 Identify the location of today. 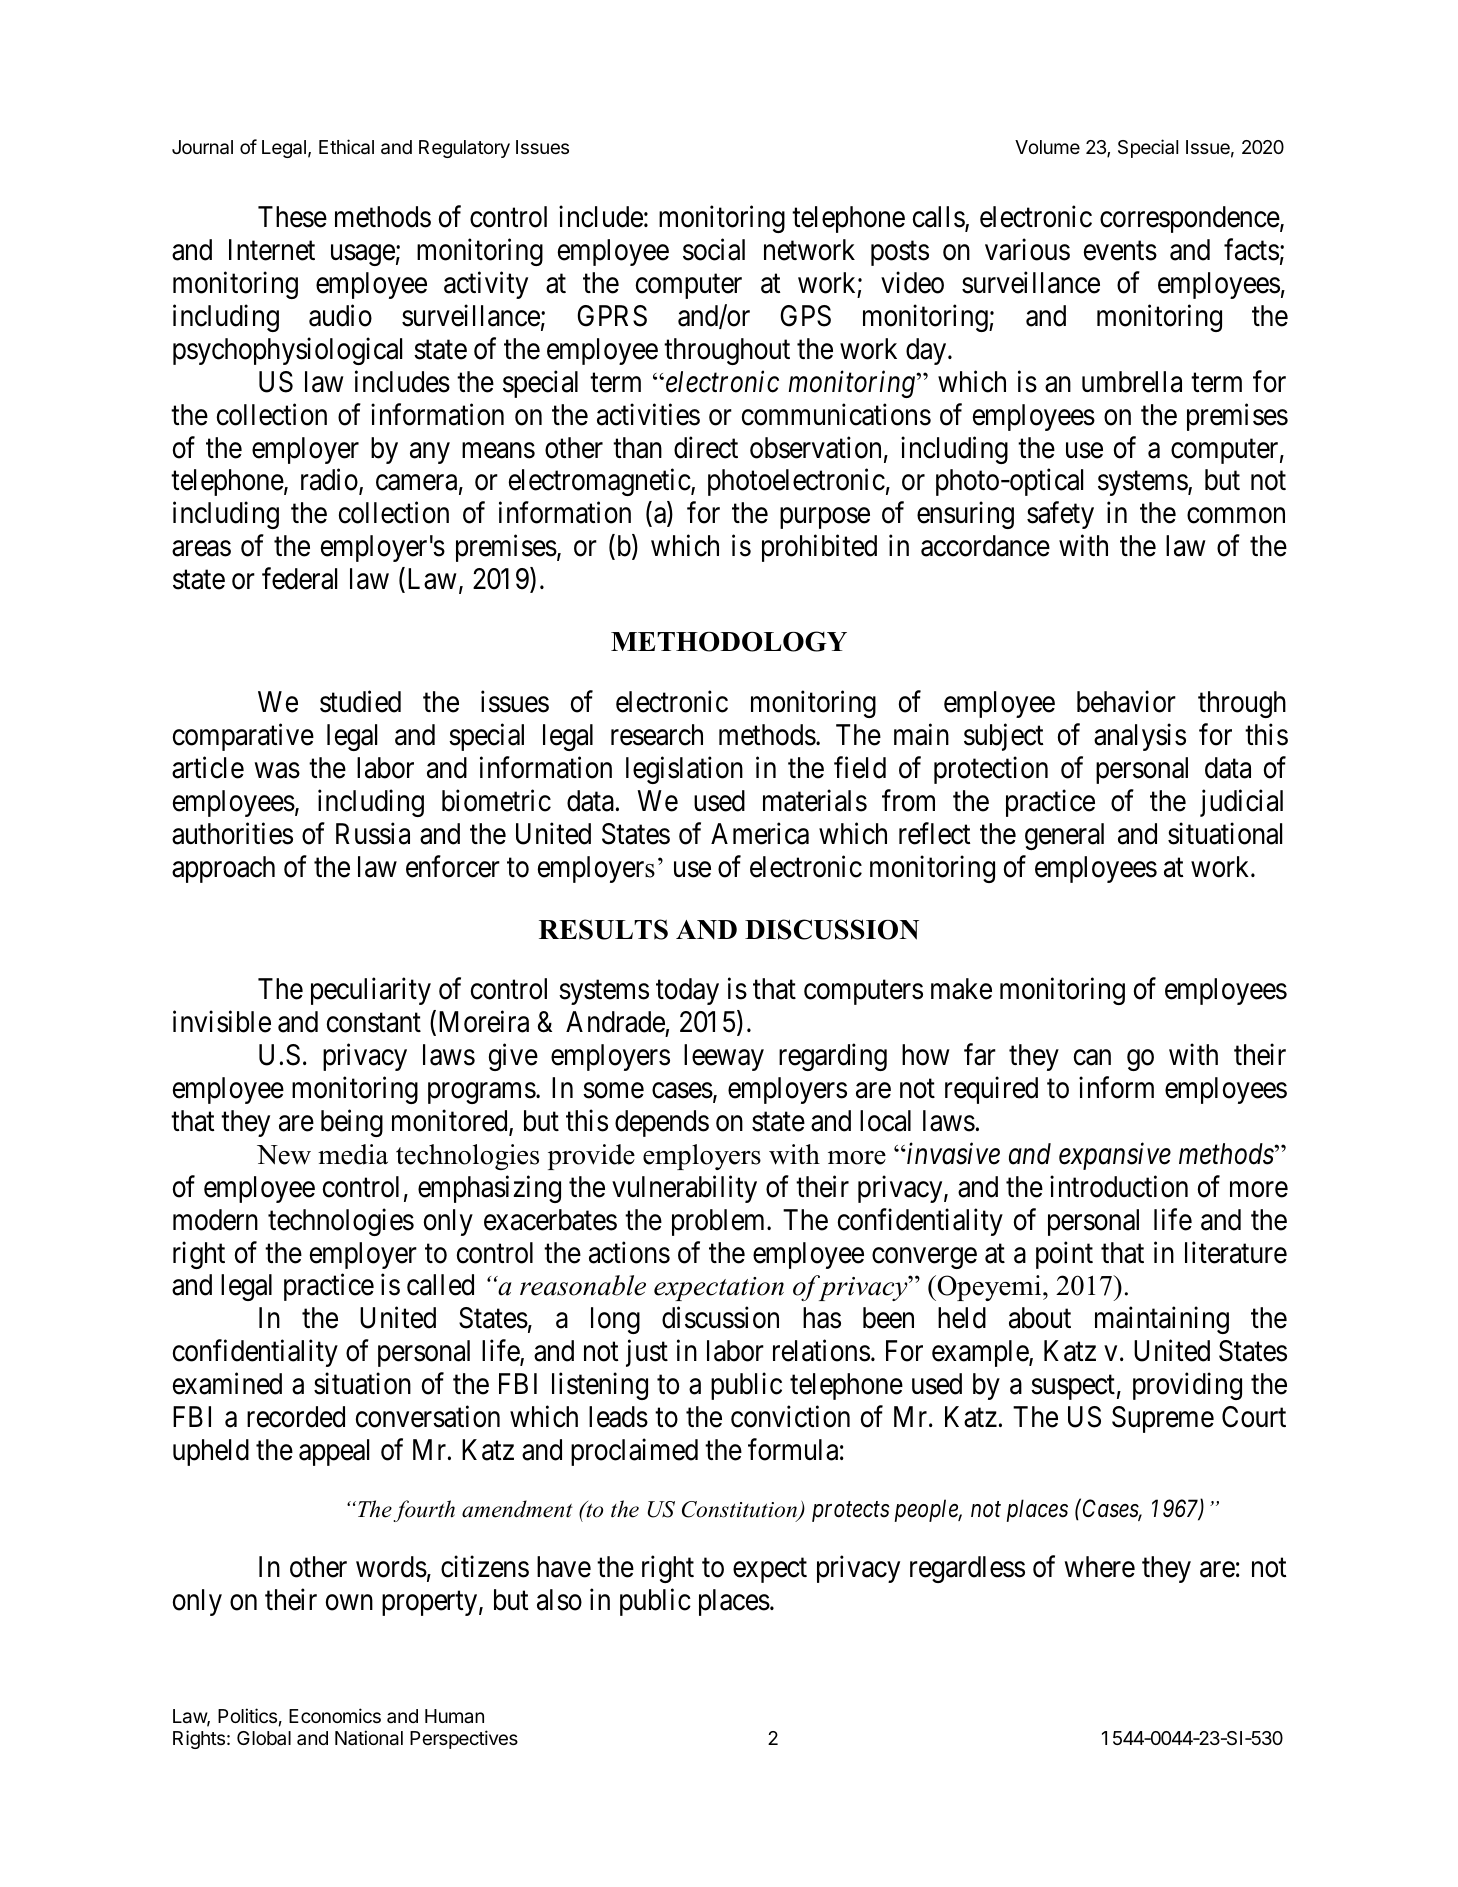
(687, 991).
